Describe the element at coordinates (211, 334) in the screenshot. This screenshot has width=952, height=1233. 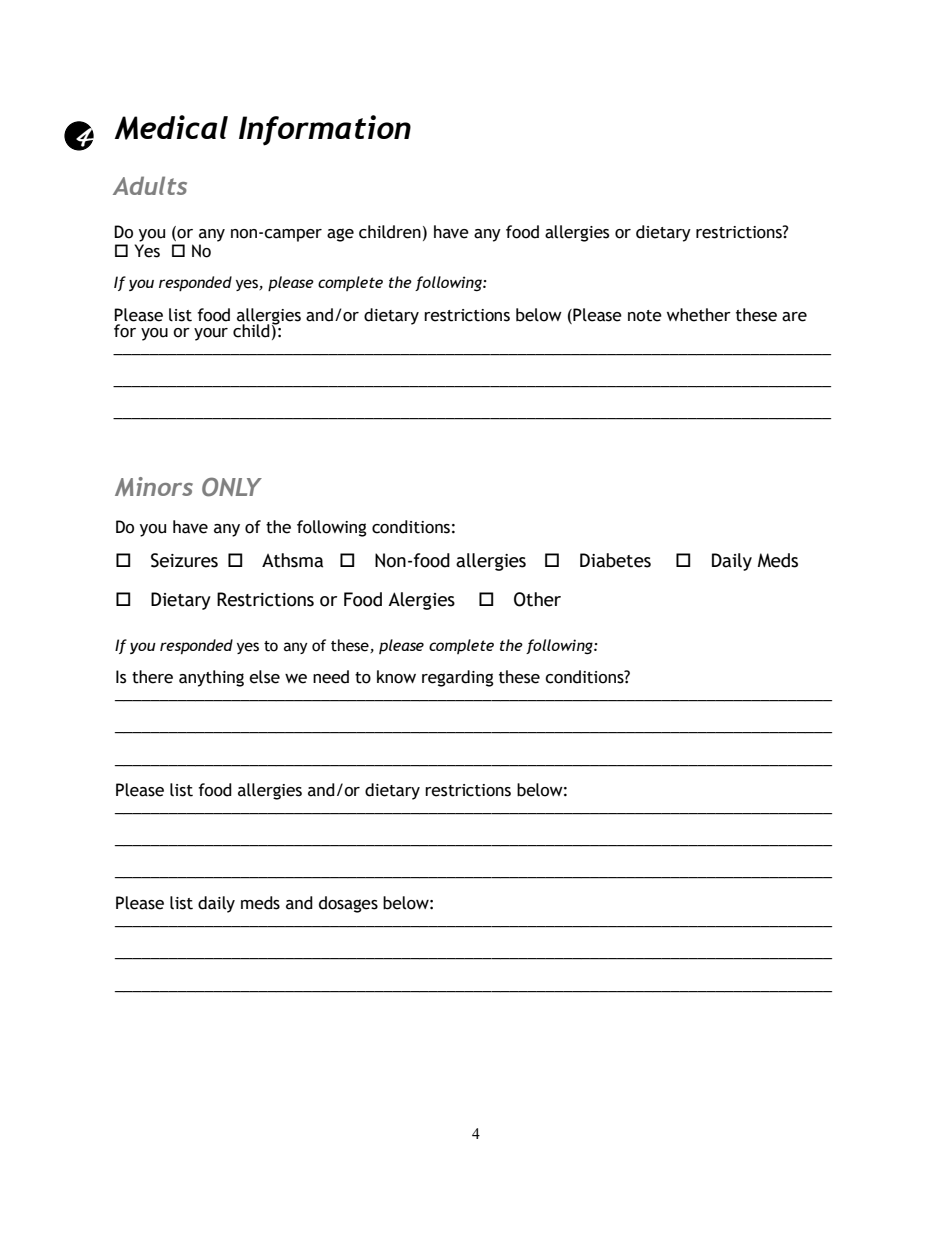
I see `your` at that location.
